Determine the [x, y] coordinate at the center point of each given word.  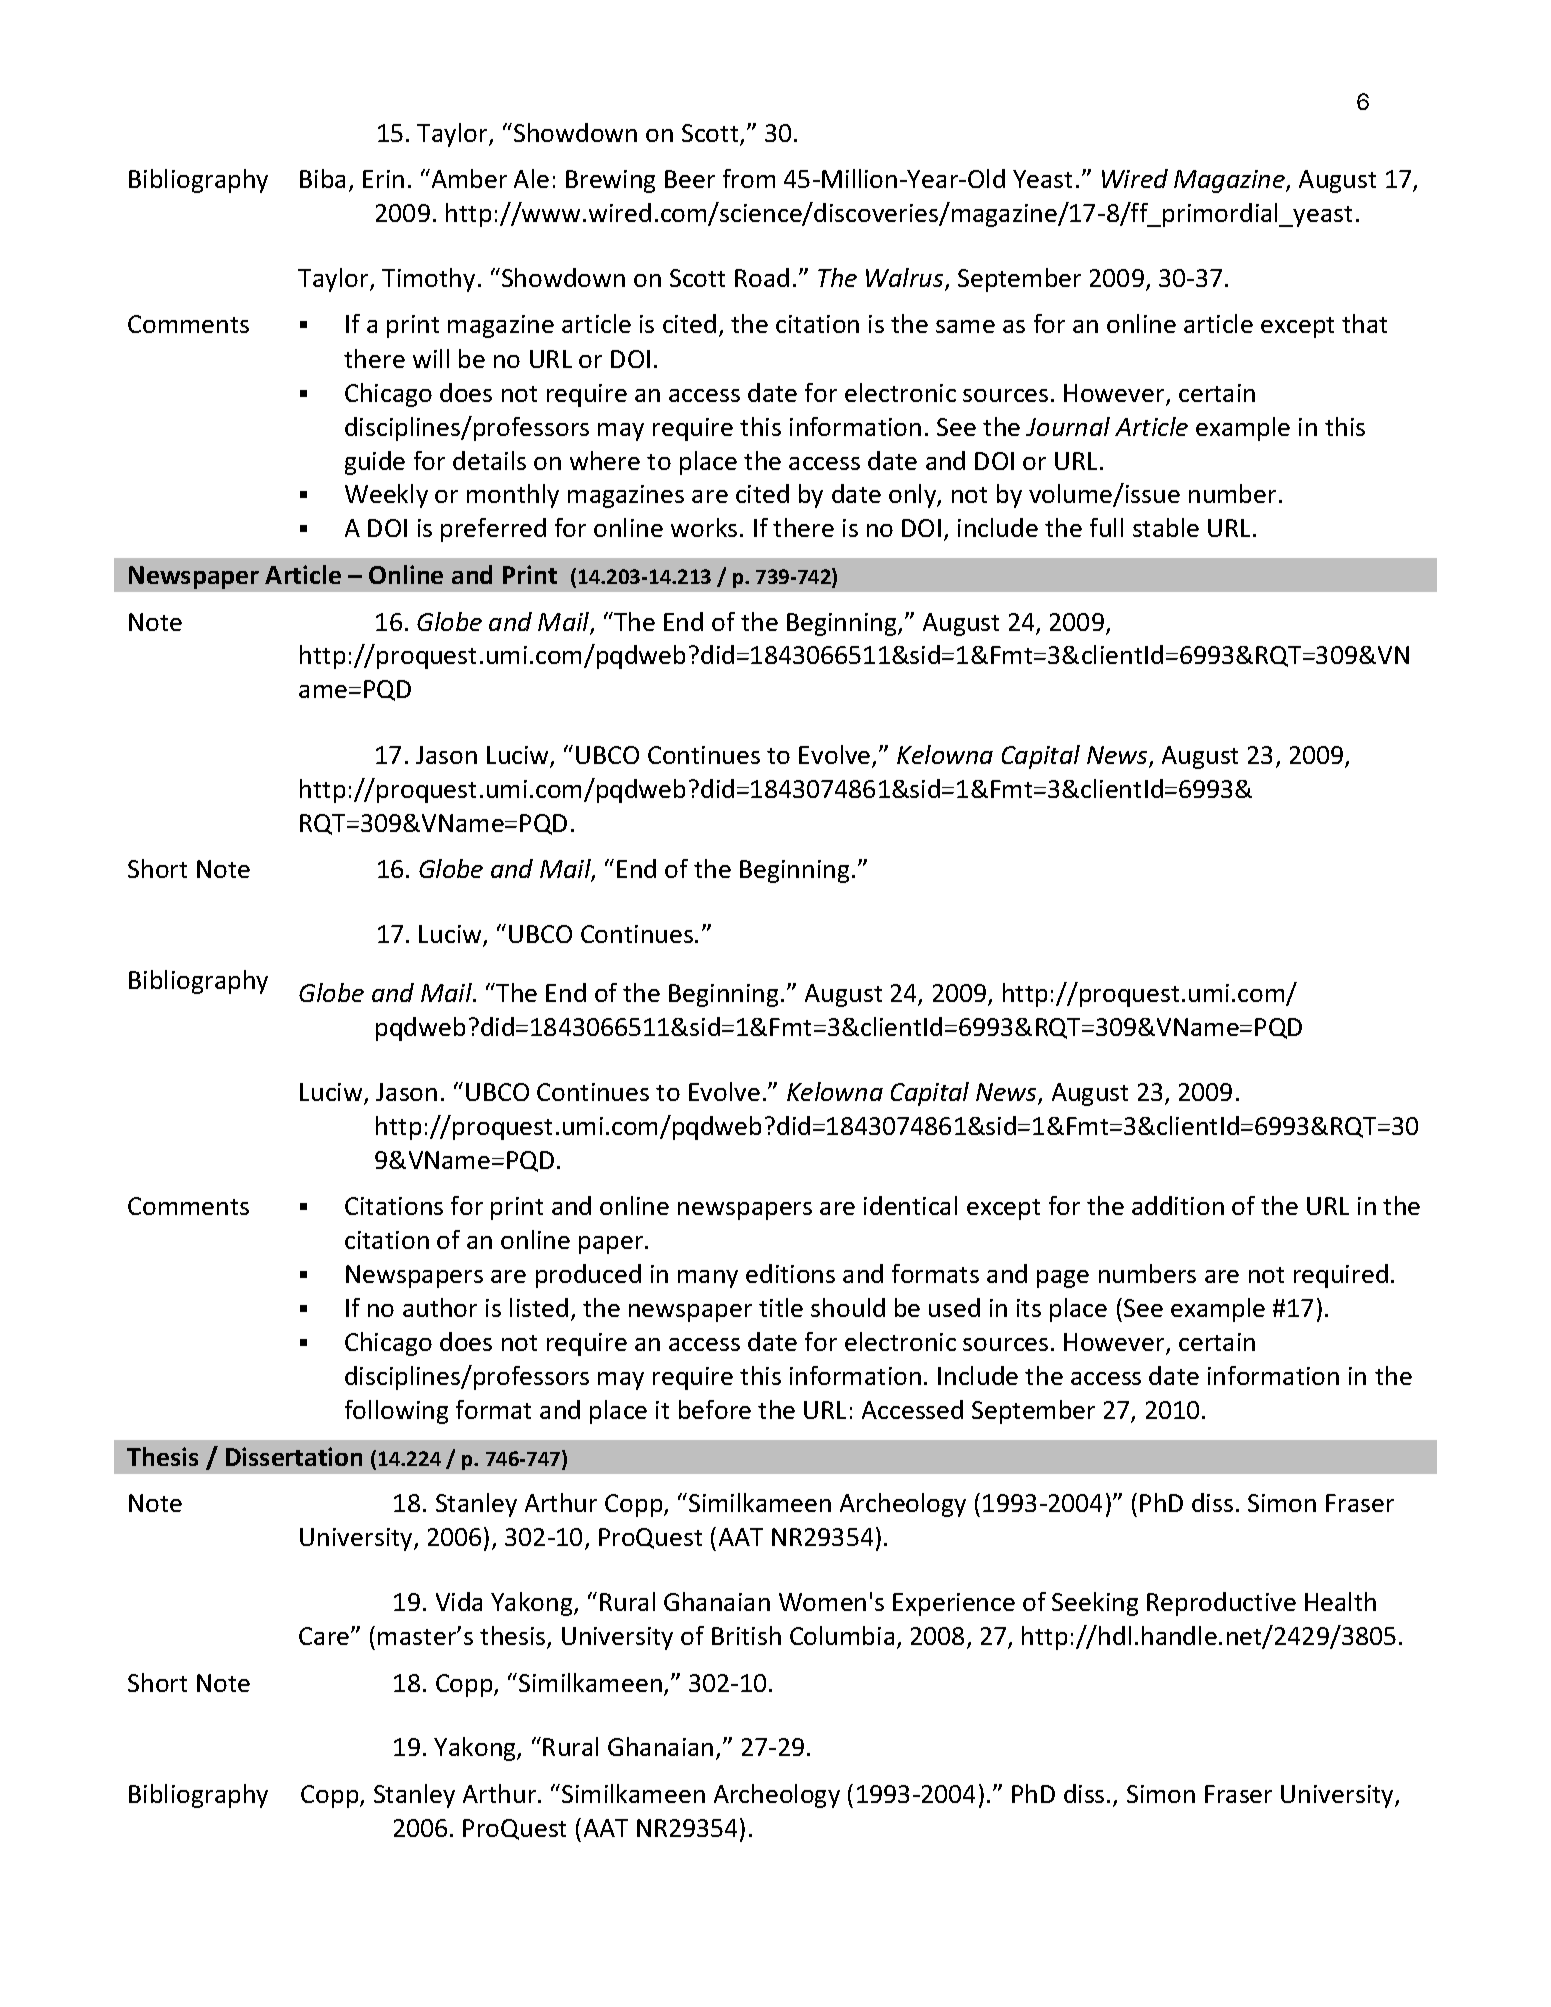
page [1063, 1279]
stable [1166, 527]
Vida [459, 1601]
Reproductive [1221, 1604]
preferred [493, 530]
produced [588, 1276]
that [1364, 323]
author [440, 1307]
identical [910, 1205]
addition [1178, 1205]
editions [790, 1273]
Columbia [842, 1635]
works [704, 527]
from [749, 178]
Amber [468, 178]
